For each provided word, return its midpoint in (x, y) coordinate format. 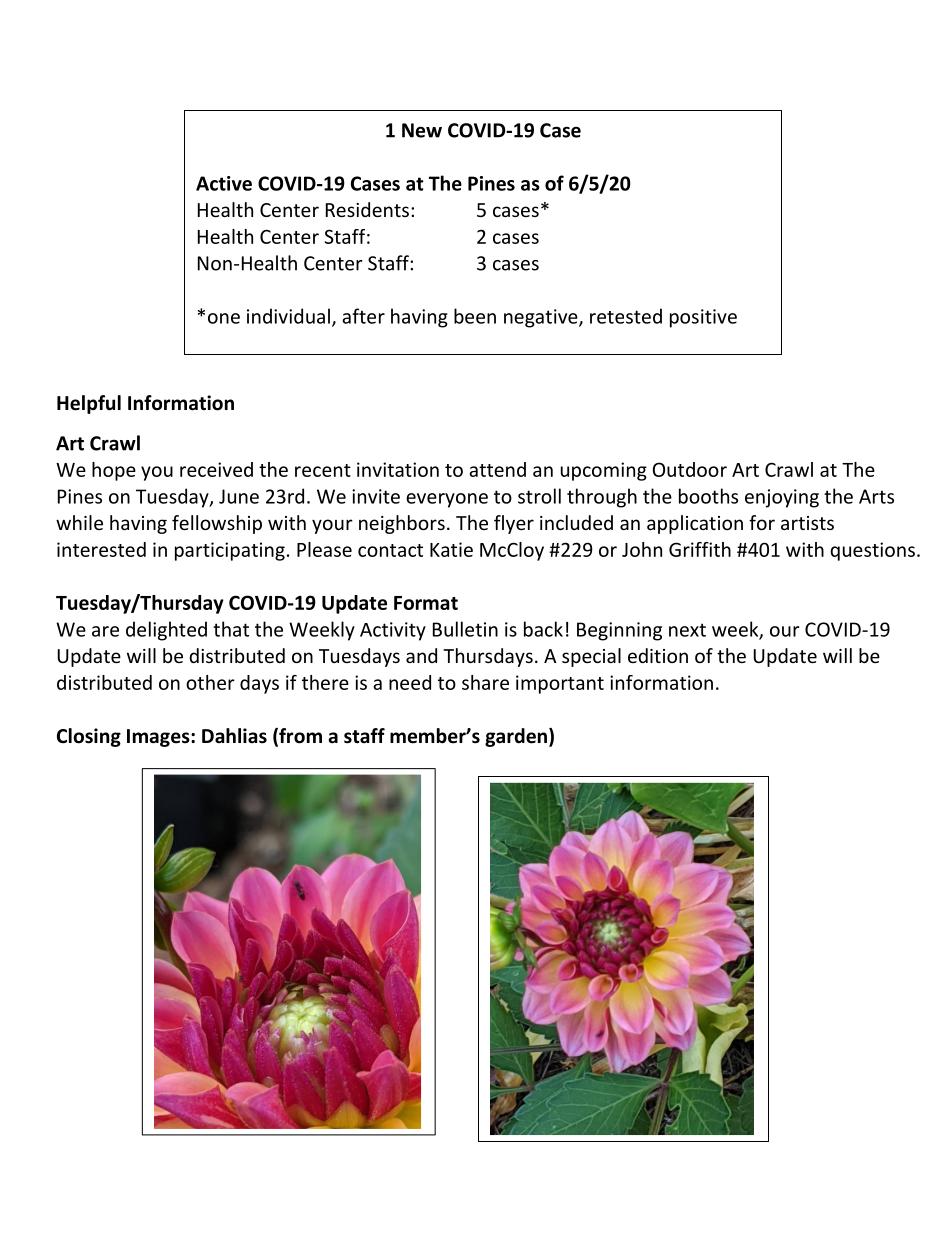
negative (542, 318)
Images (159, 738)
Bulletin (465, 629)
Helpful (89, 404)
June (239, 496)
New (422, 130)
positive (703, 318)
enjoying (782, 498)
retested (626, 316)
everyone (447, 500)
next (687, 630)
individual (288, 316)
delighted (166, 631)
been (475, 316)
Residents (367, 209)
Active (224, 183)
